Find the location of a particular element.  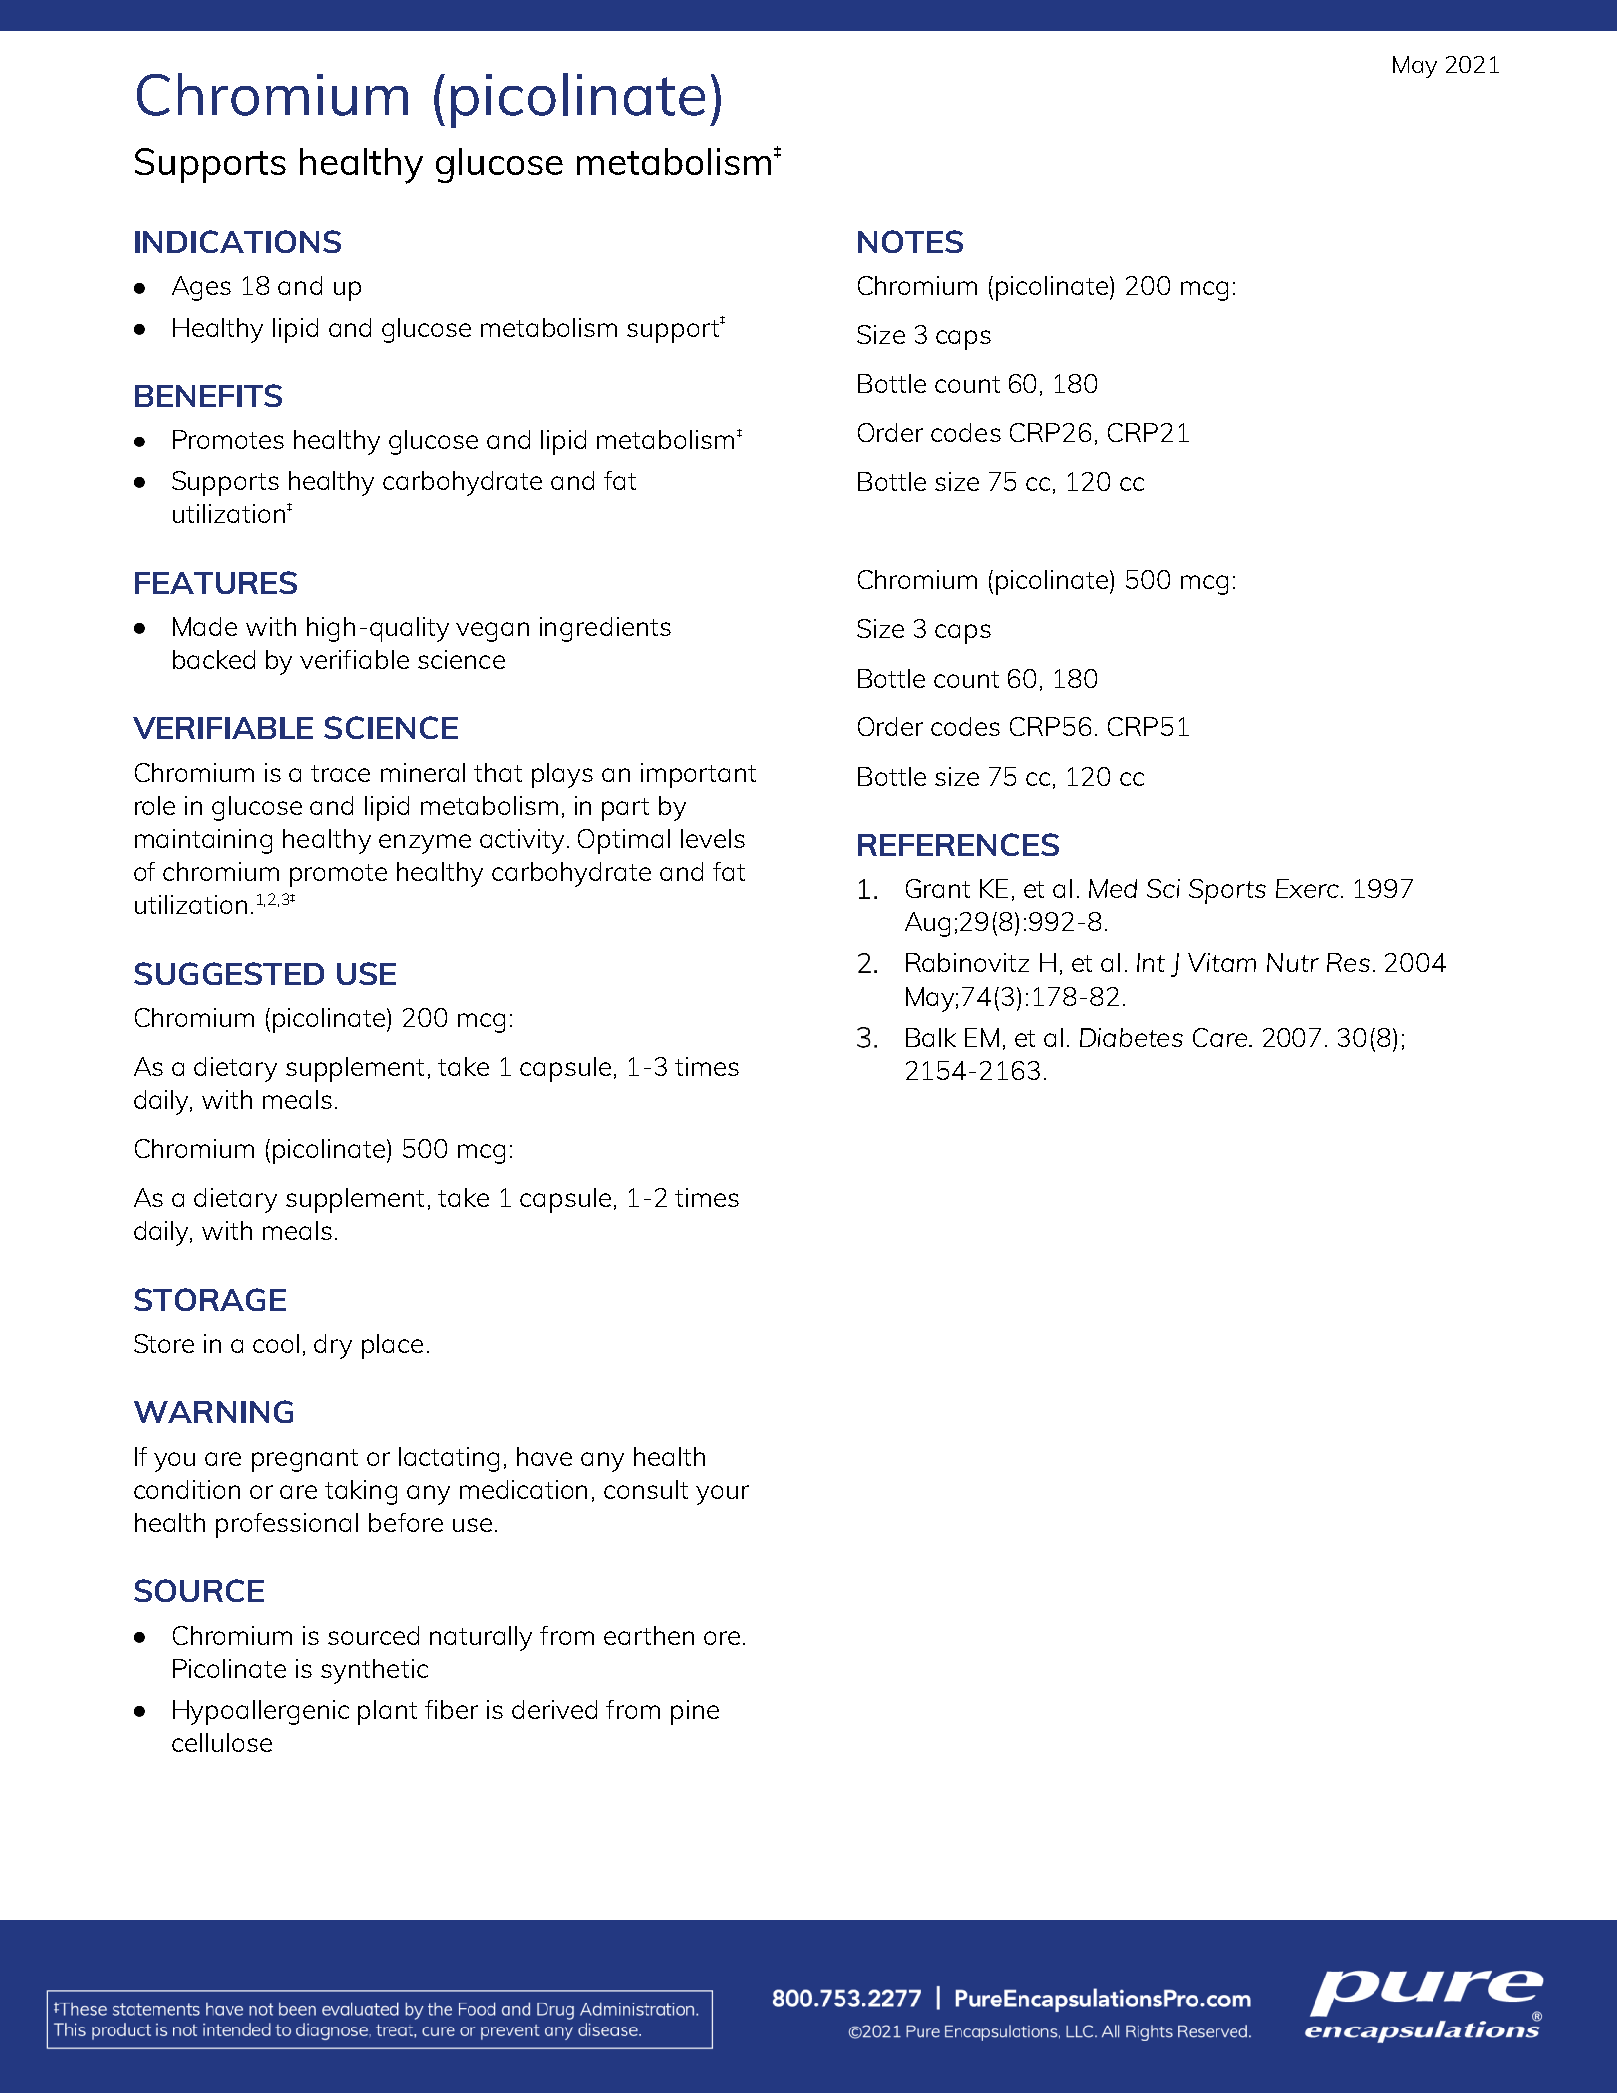

your is located at coordinates (722, 1495).
